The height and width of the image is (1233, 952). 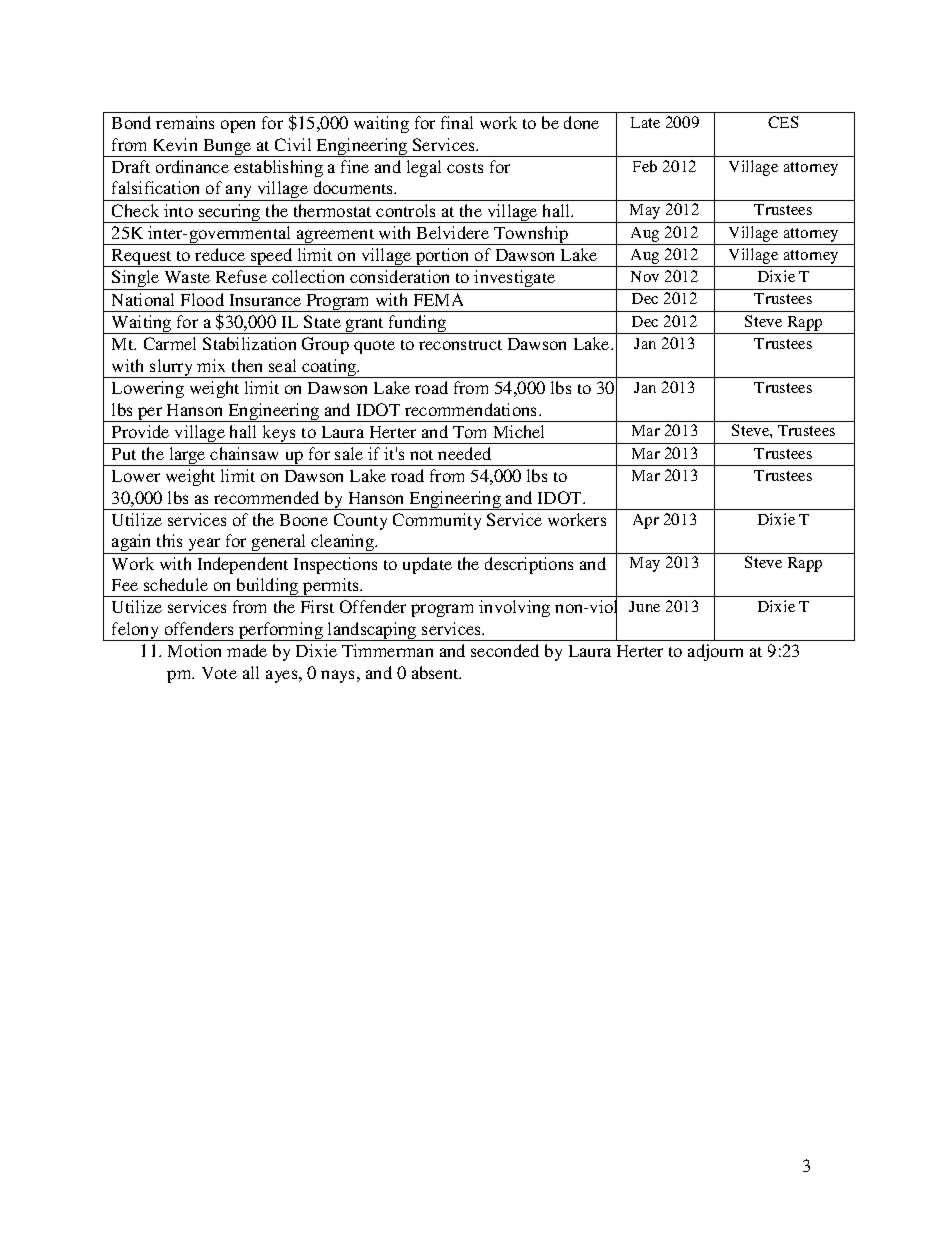 I want to click on large, so click(x=187, y=456).
